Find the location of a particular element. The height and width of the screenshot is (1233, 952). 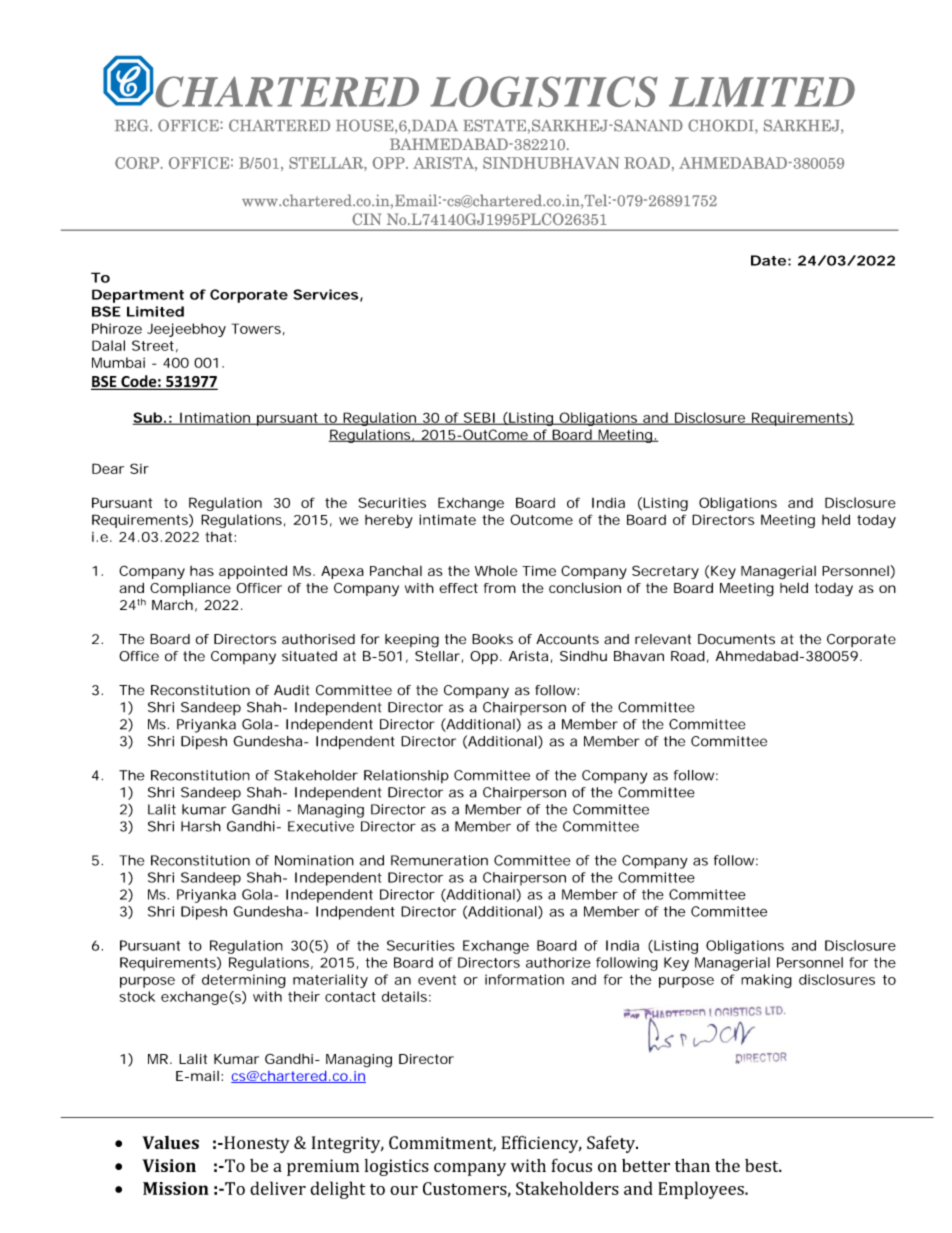

stock is located at coordinates (137, 996).
